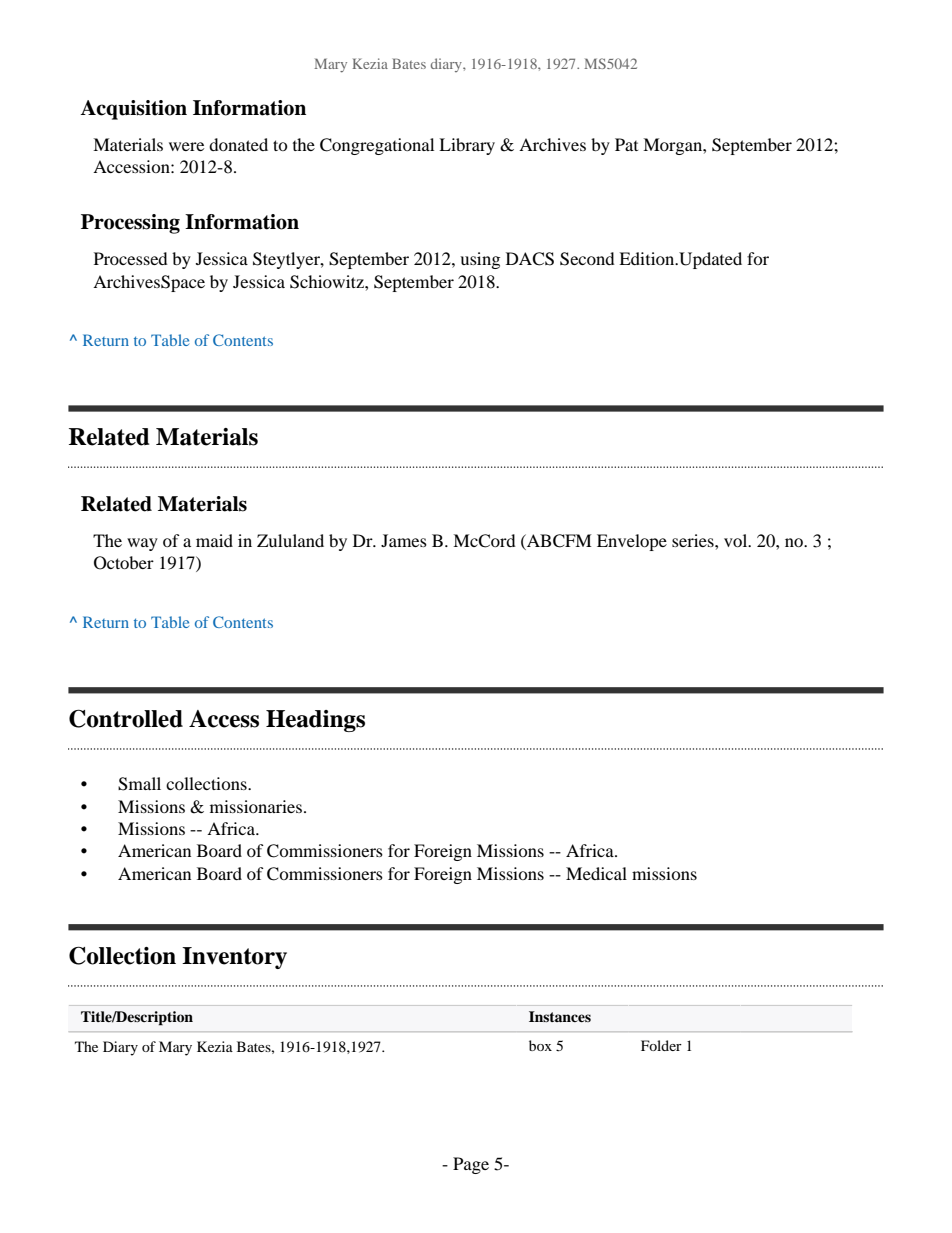 This screenshot has height=1233, width=952. Describe the element at coordinates (467, 146) in the screenshot. I see `Library` at that location.
